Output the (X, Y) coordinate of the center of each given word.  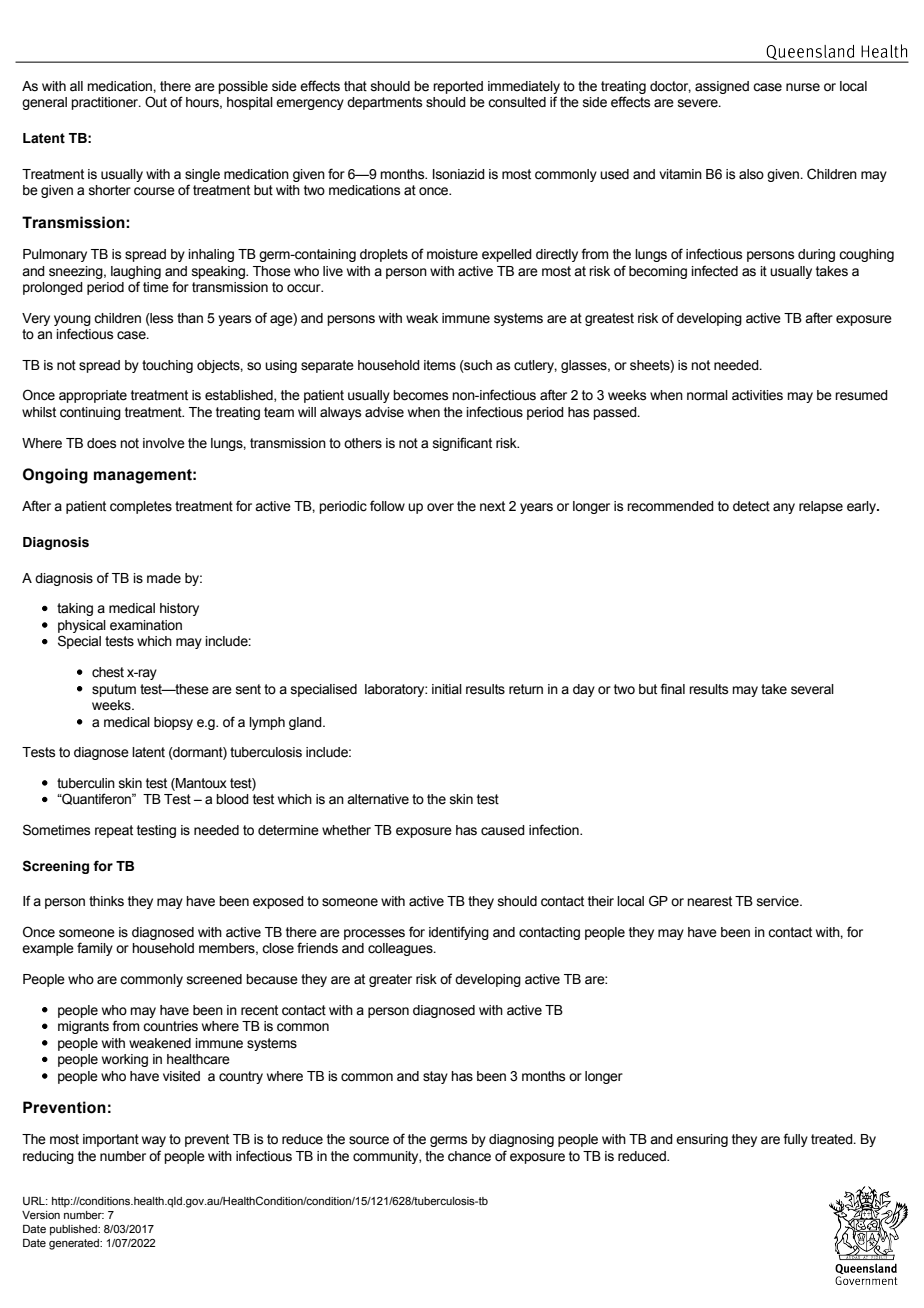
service (779, 901)
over (440, 507)
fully (795, 1140)
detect (751, 506)
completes (141, 507)
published (74, 1230)
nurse (803, 87)
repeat (114, 831)
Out (156, 102)
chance (469, 1156)
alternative (378, 799)
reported (458, 87)
